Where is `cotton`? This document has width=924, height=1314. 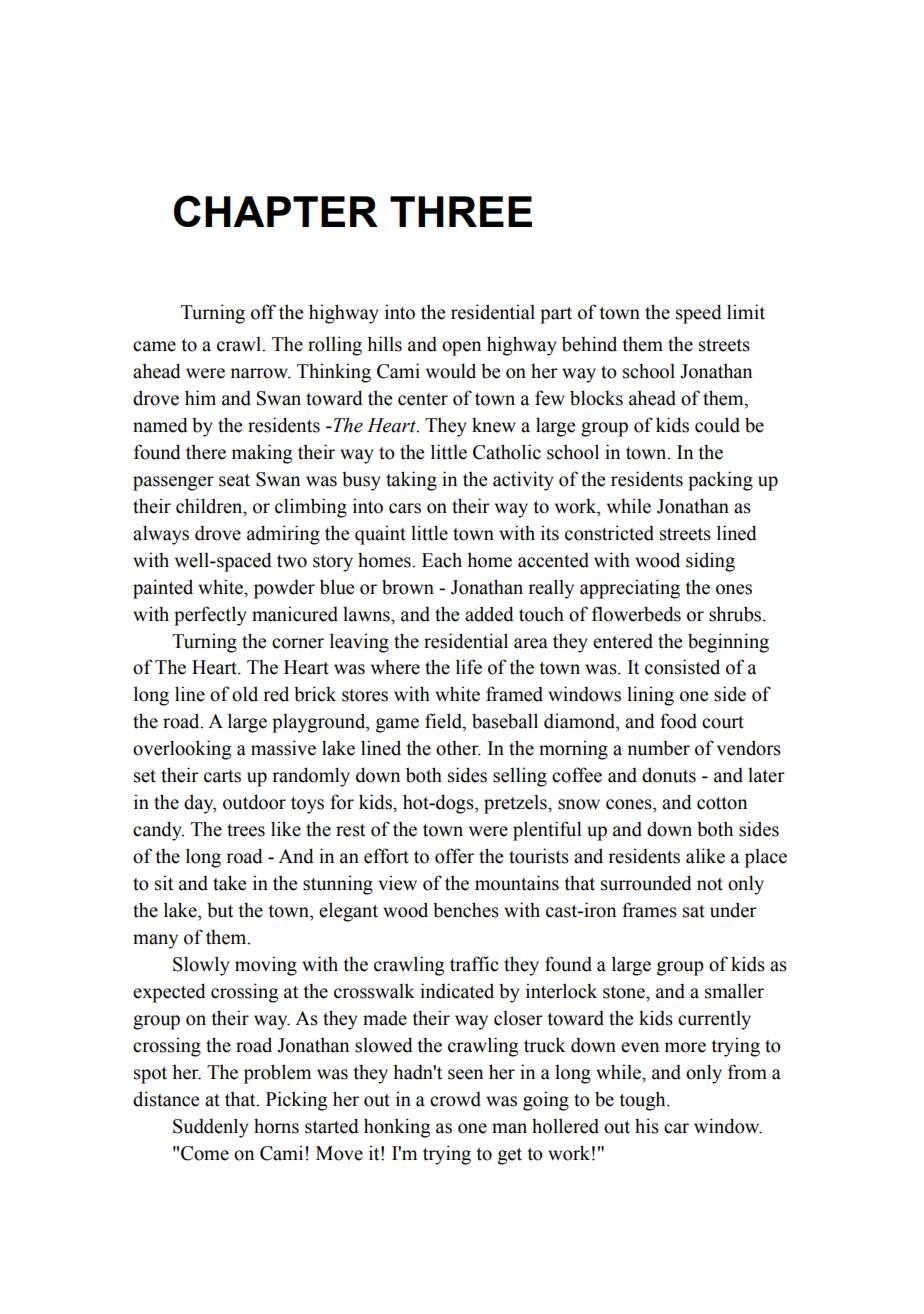 cotton is located at coordinates (722, 803).
